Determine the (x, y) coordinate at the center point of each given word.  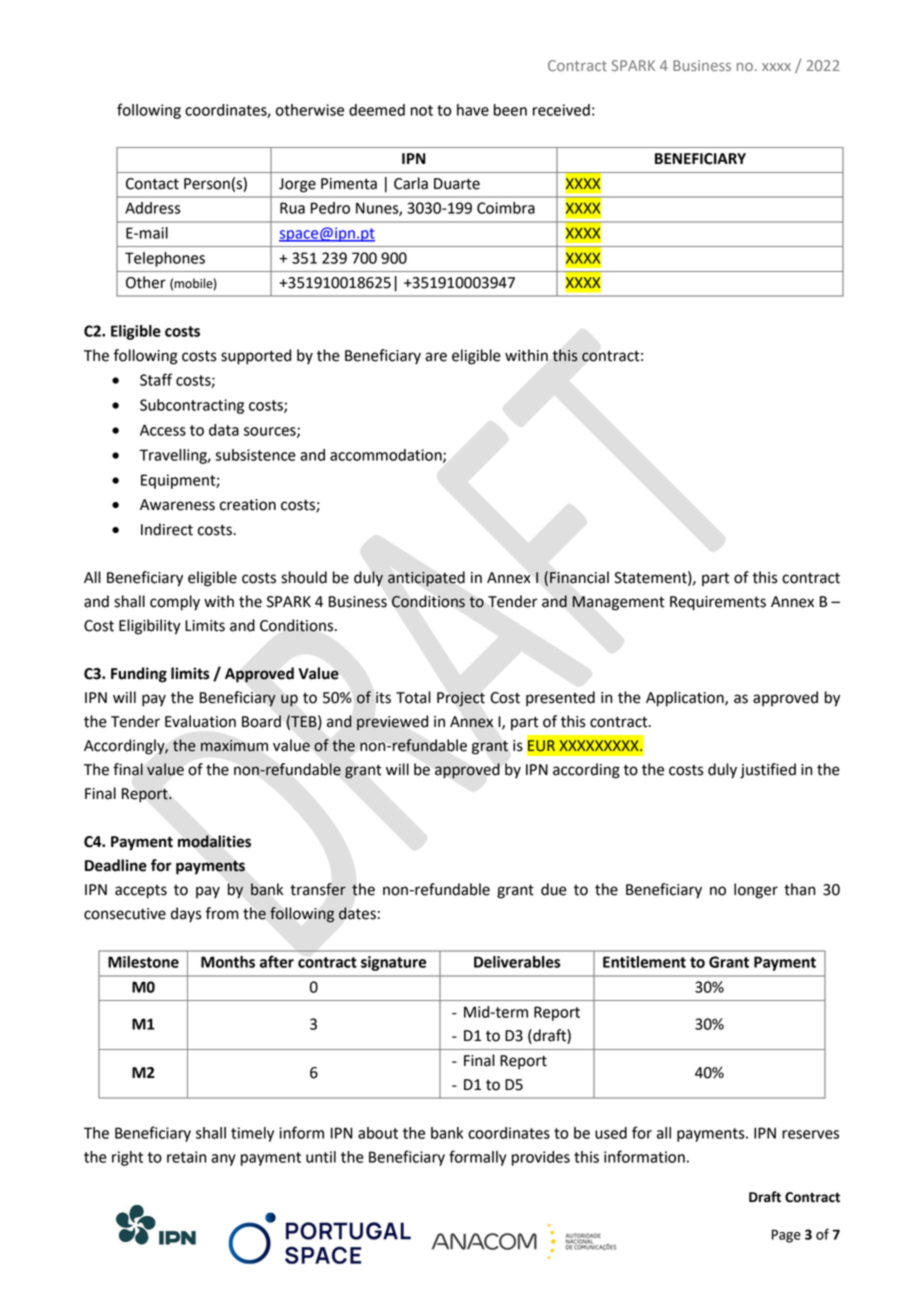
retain (186, 1157)
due (554, 889)
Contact (152, 184)
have (473, 110)
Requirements (718, 603)
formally (477, 1158)
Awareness (177, 505)
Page (786, 1236)
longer (756, 891)
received (561, 110)
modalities (214, 841)
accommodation (387, 456)
